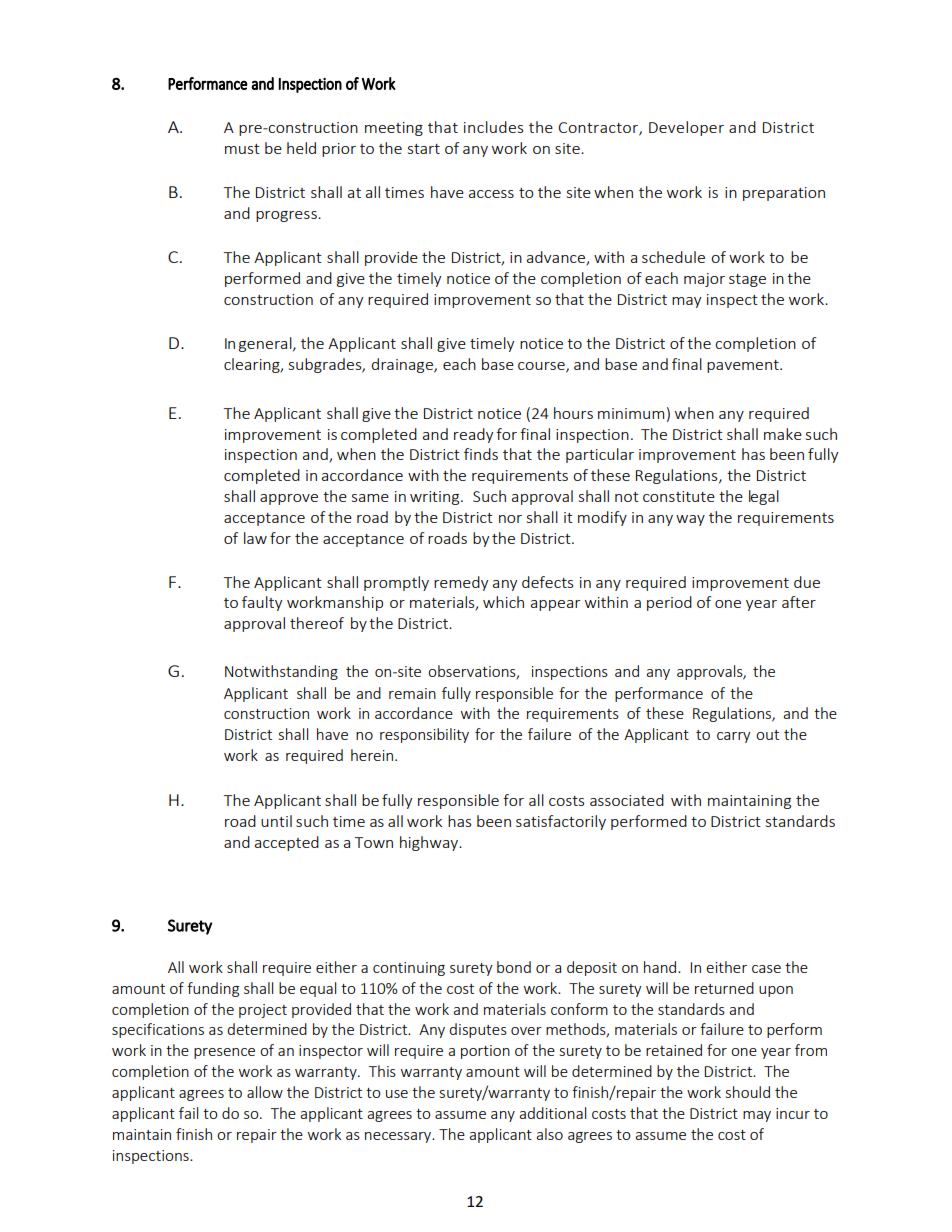 Image resolution: width=952 pixels, height=1232 pixels. Describe the element at coordinates (262, 603) in the screenshot. I see `faulty` at that location.
